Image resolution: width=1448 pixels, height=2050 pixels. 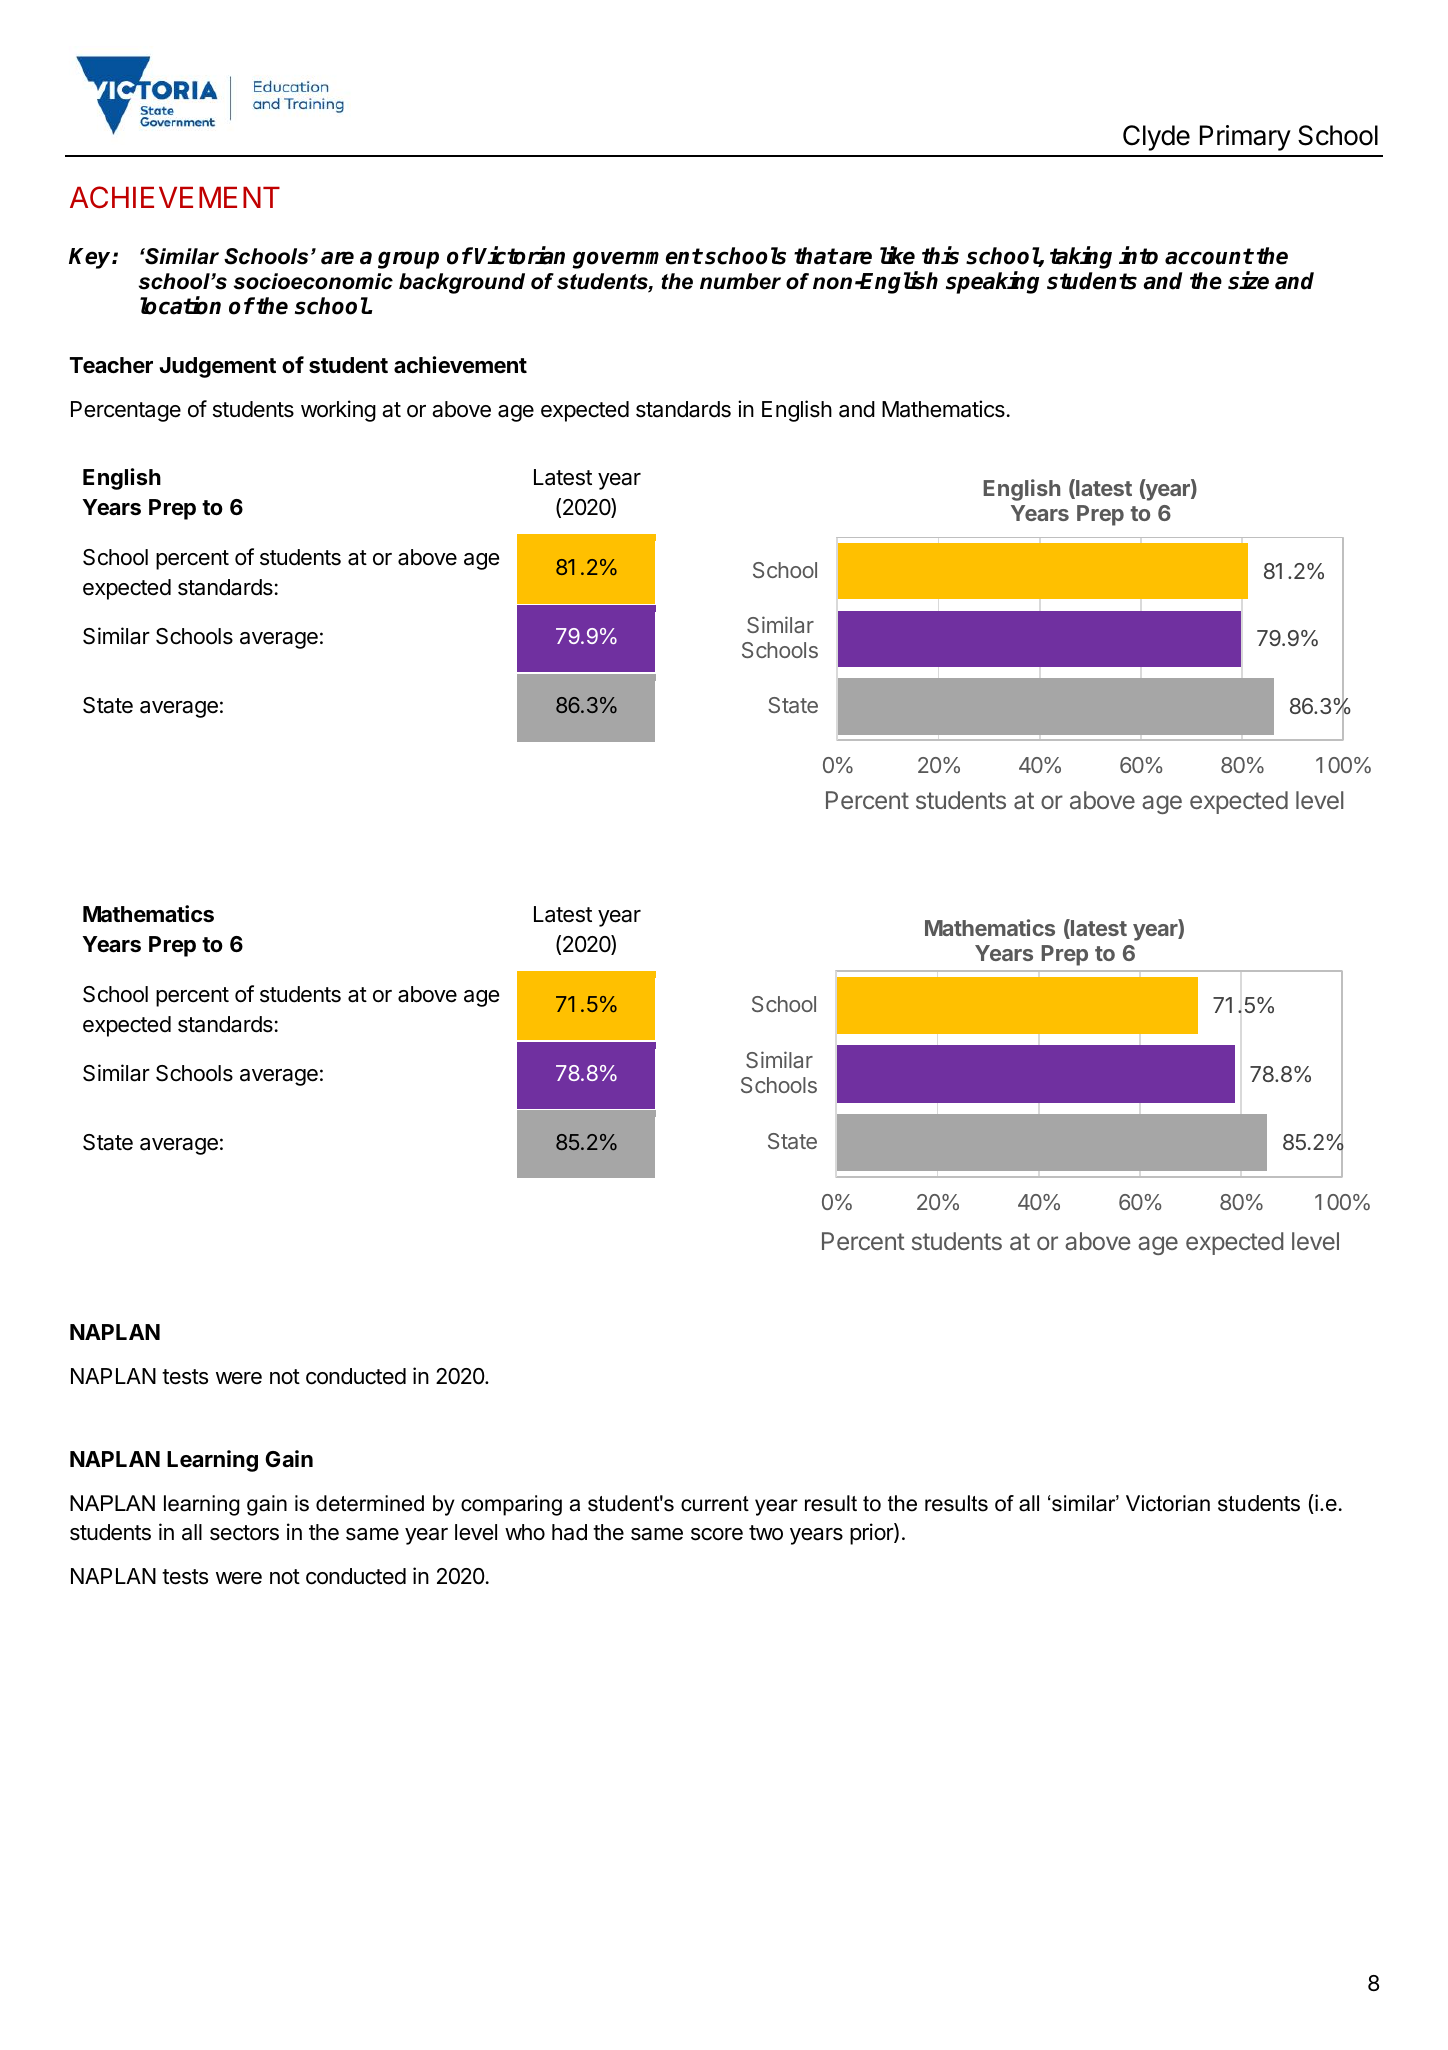 I want to click on working, so click(x=338, y=411).
